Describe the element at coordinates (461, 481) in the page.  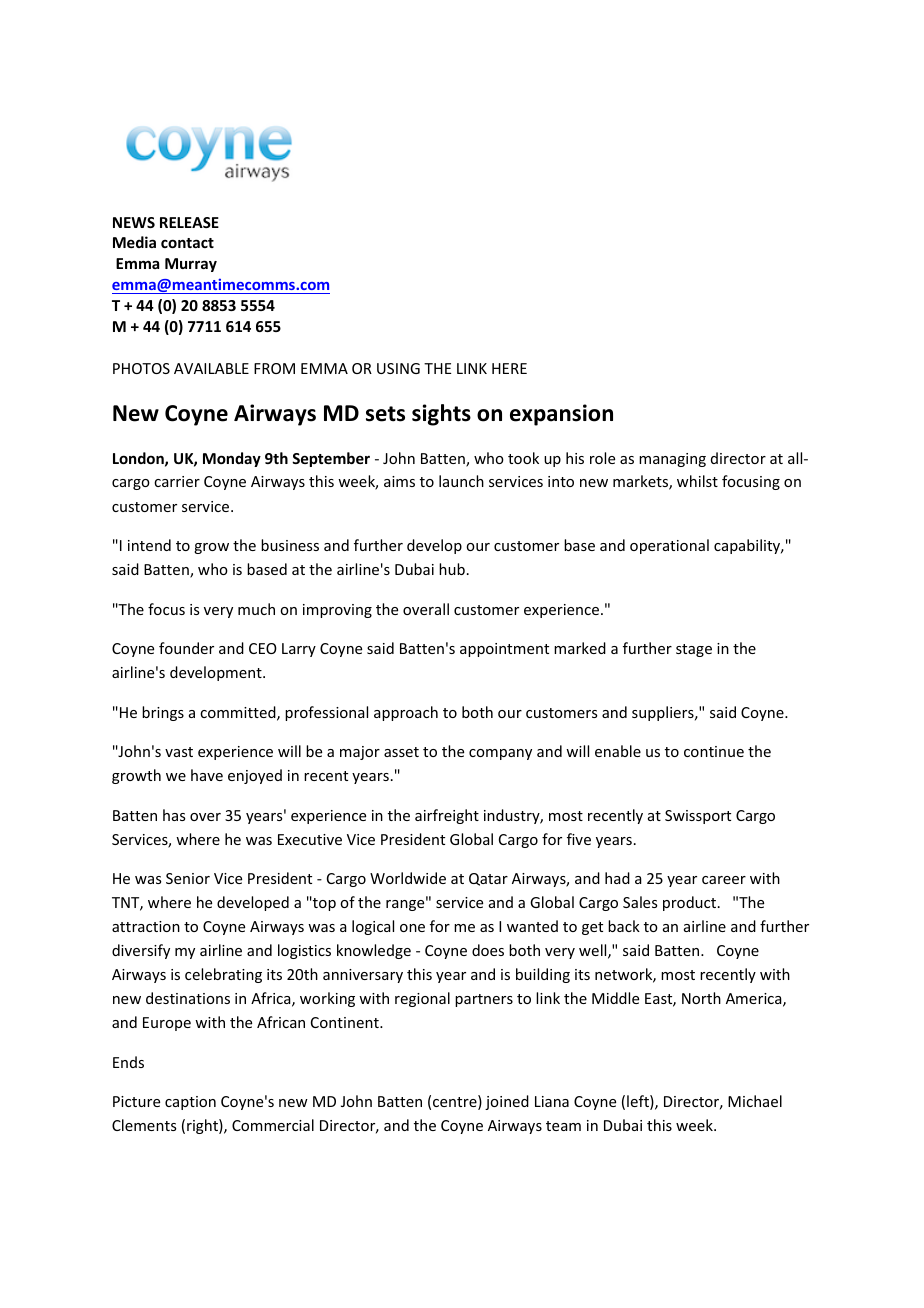
I see `launch` at that location.
